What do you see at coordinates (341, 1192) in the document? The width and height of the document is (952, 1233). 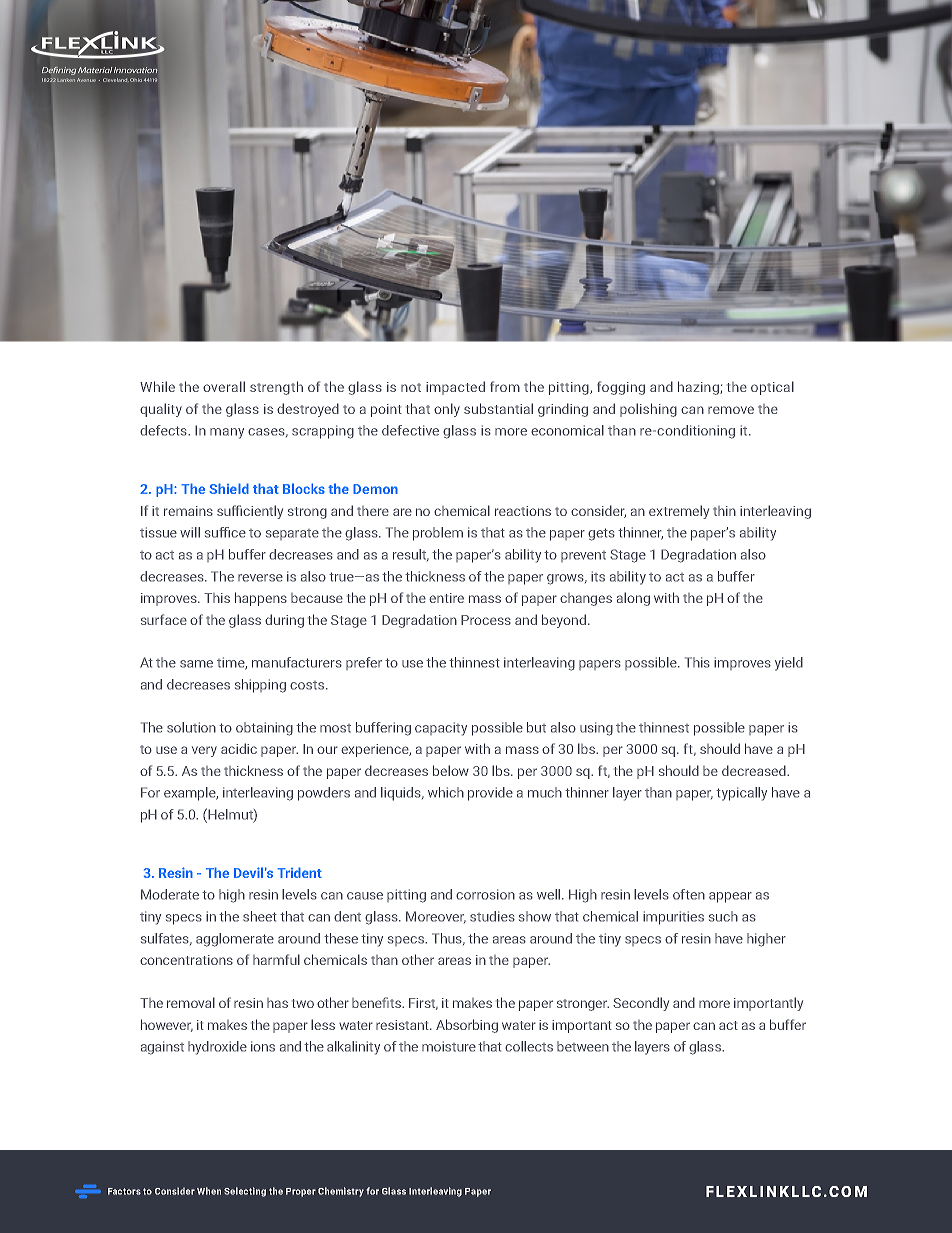 I see `Chemistry` at bounding box center [341, 1192].
